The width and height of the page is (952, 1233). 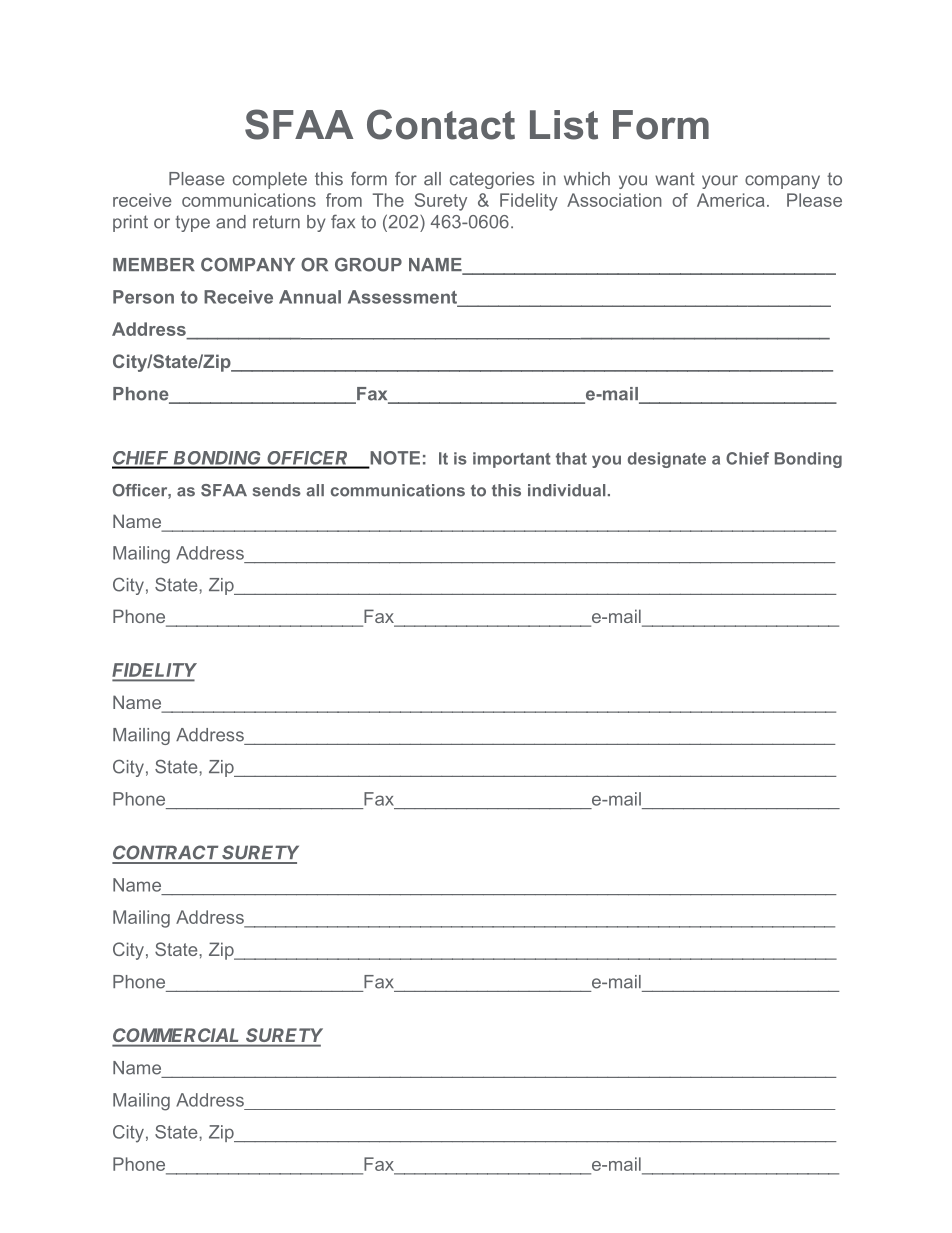 I want to click on MEMBER, so click(x=154, y=264).
